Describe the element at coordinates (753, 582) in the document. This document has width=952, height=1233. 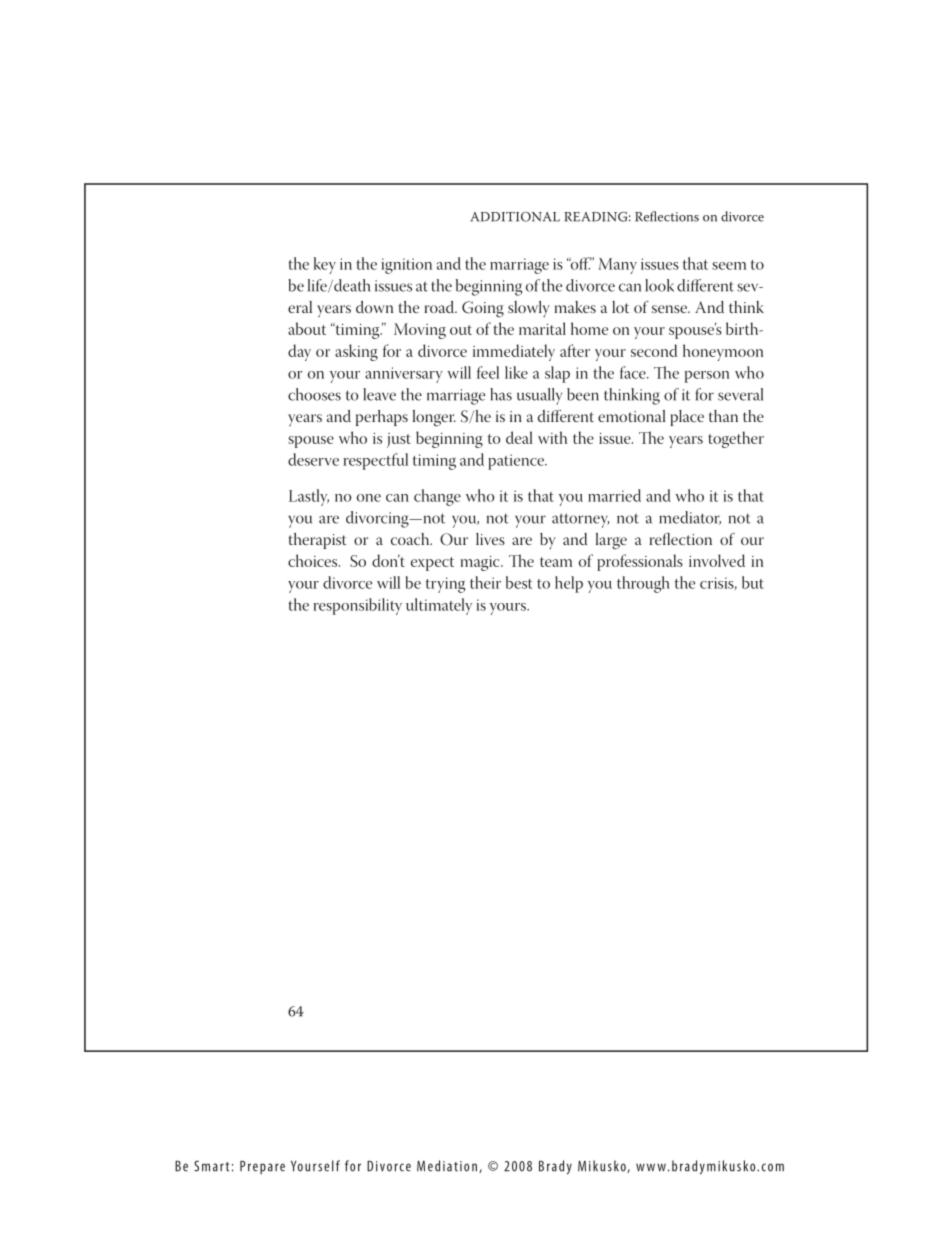
I see `but` at that location.
